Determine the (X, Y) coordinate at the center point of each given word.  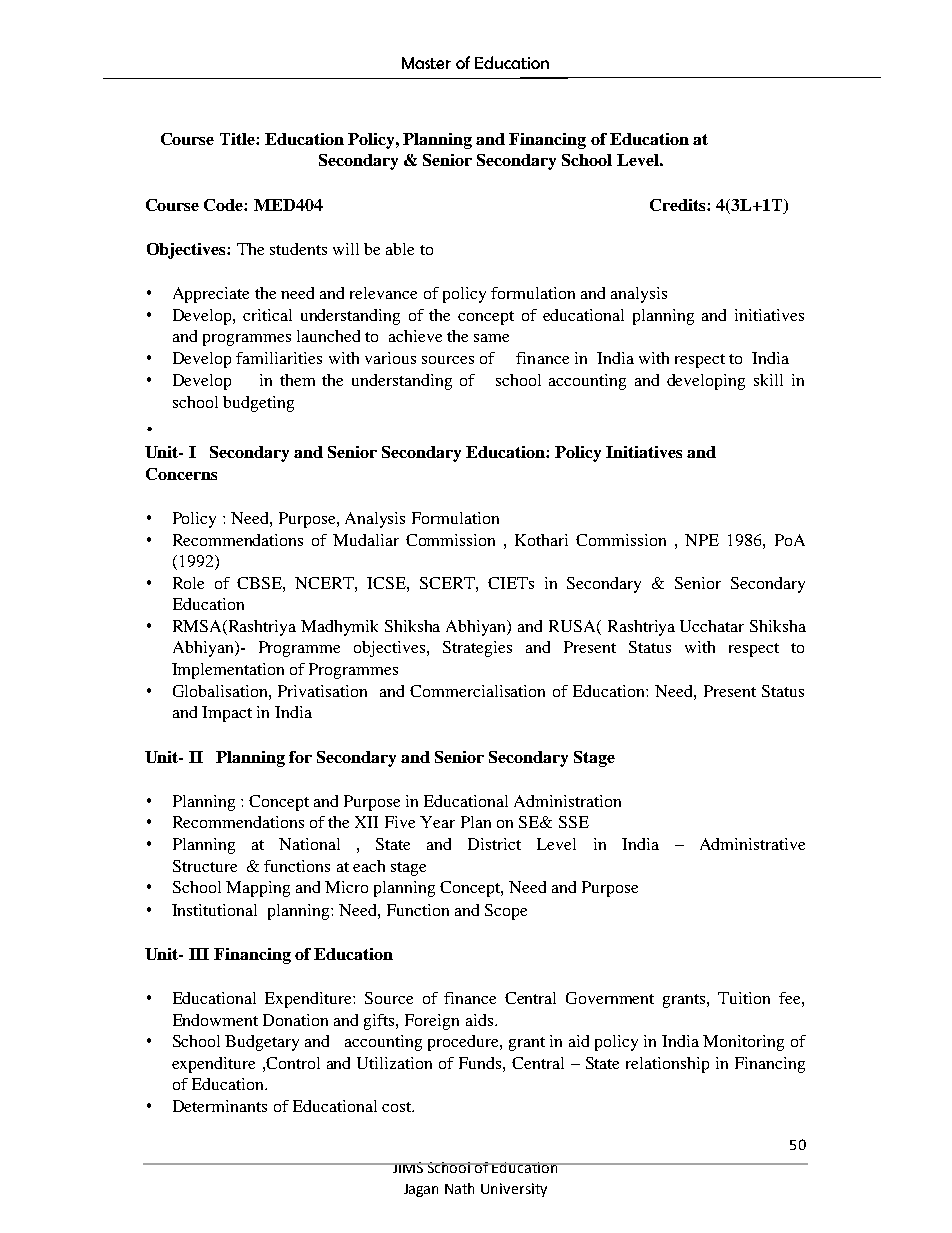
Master (426, 63)
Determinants (220, 1106)
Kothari (541, 540)
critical (267, 315)
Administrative (752, 844)
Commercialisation (477, 691)
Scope (506, 912)
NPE (702, 540)
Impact (227, 714)
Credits (679, 205)
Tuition (744, 998)
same (491, 338)
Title (238, 139)
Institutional (214, 910)
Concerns (181, 474)
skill (768, 380)
